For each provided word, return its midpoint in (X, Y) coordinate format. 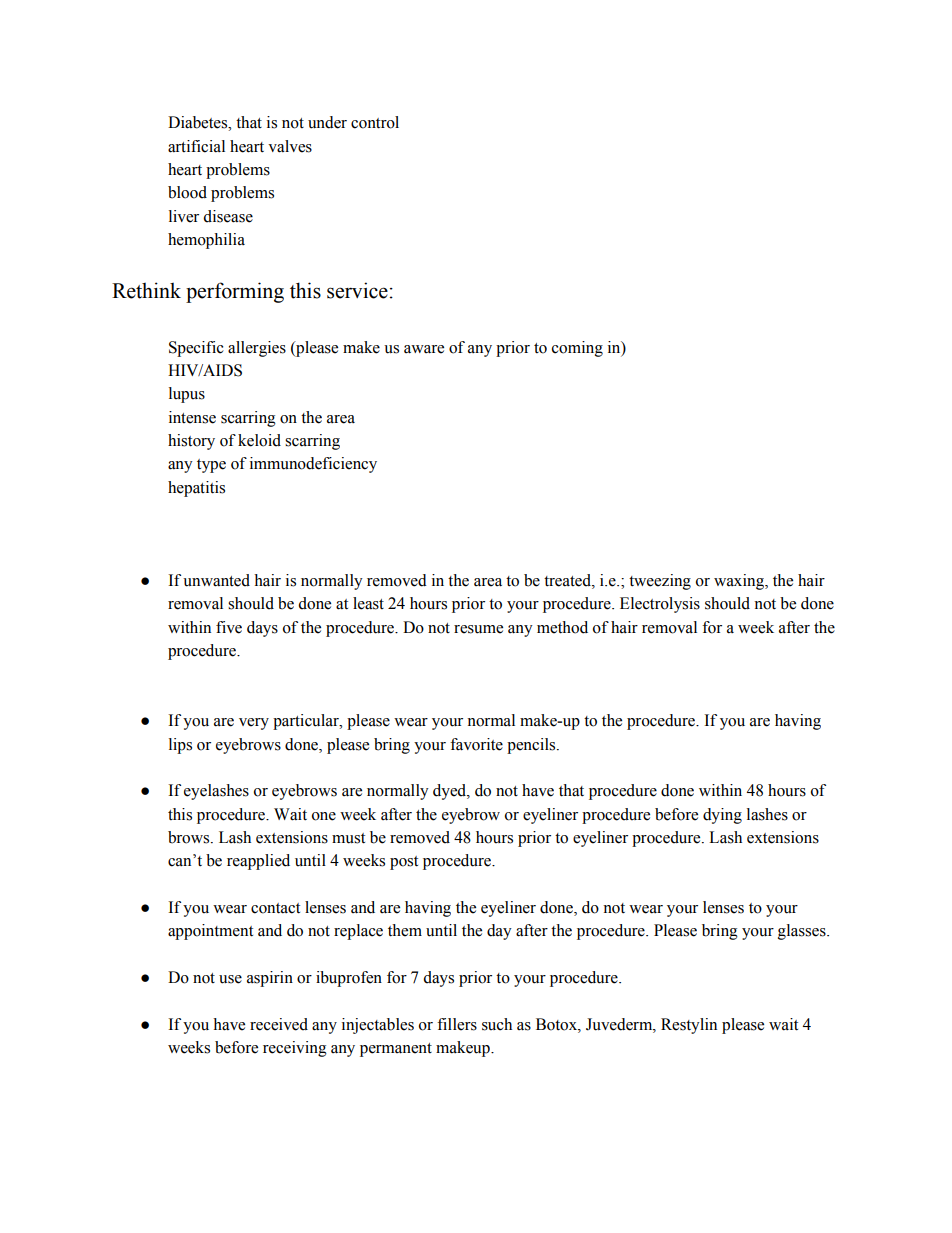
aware (424, 349)
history (191, 442)
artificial (196, 146)
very (254, 724)
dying (722, 816)
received (279, 1024)
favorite (476, 744)
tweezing (660, 582)
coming (577, 349)
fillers (457, 1024)
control (375, 122)
